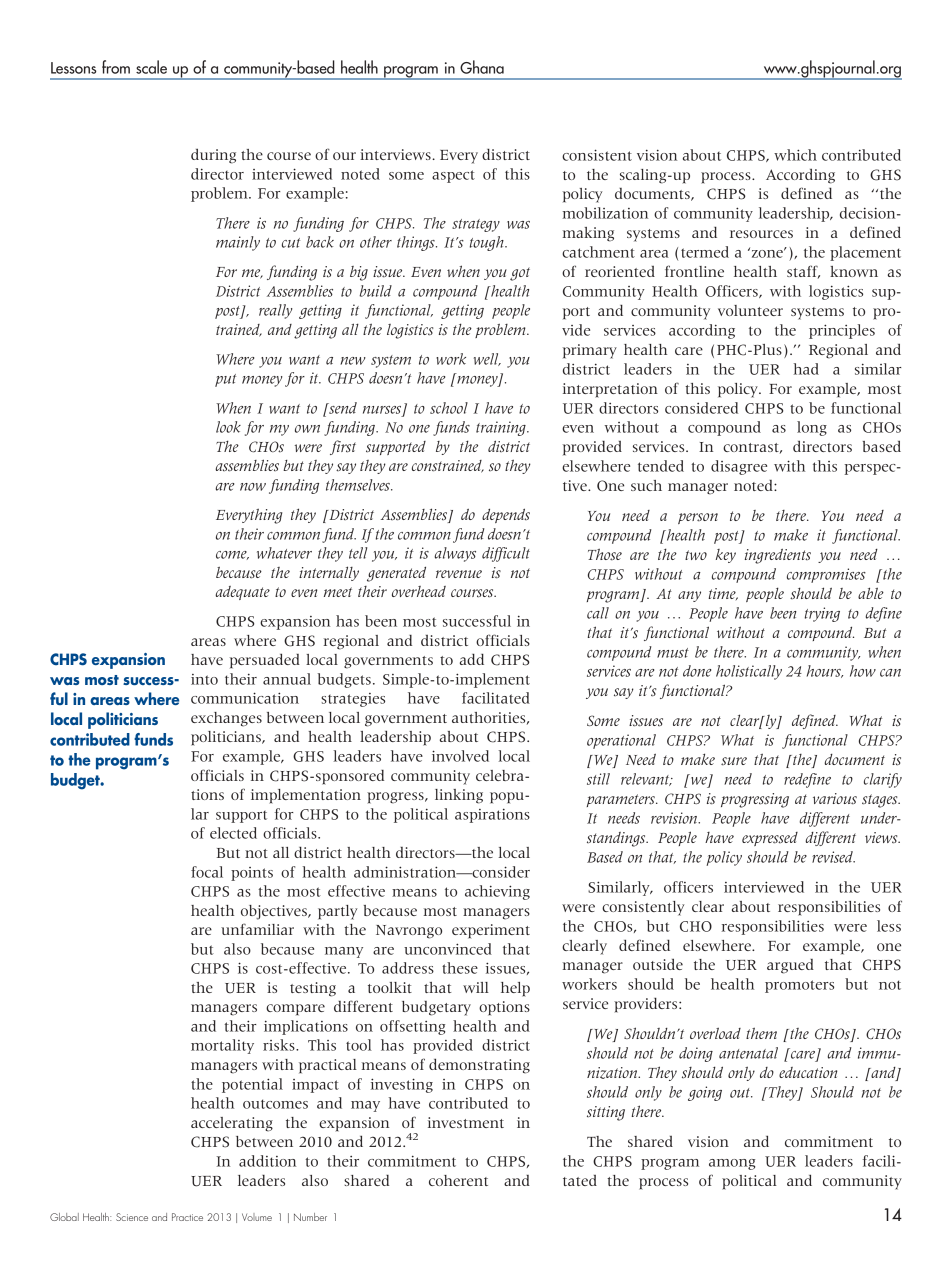  Describe the element at coordinates (225, 380) in the document. I see `put` at that location.
